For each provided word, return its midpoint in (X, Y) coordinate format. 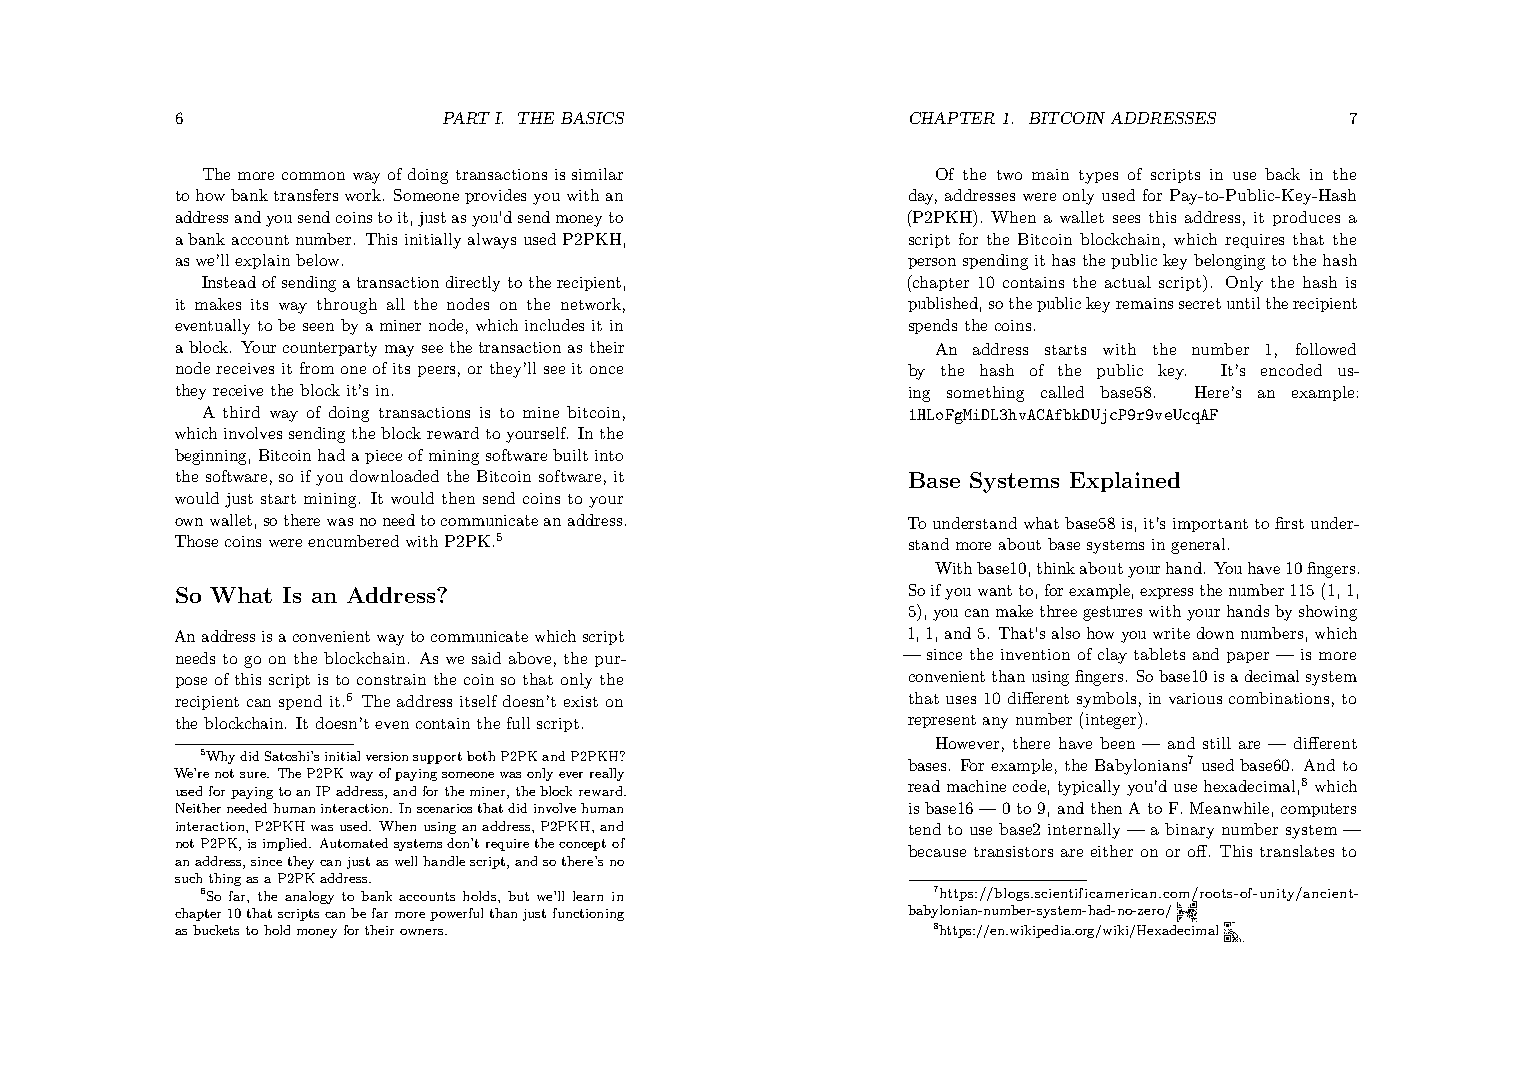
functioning (588, 914)
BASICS (592, 118)
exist (581, 701)
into (609, 455)
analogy (309, 897)
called (1062, 392)
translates (1297, 851)
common (313, 176)
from (317, 368)
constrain (391, 679)
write (1171, 633)
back (1282, 174)
